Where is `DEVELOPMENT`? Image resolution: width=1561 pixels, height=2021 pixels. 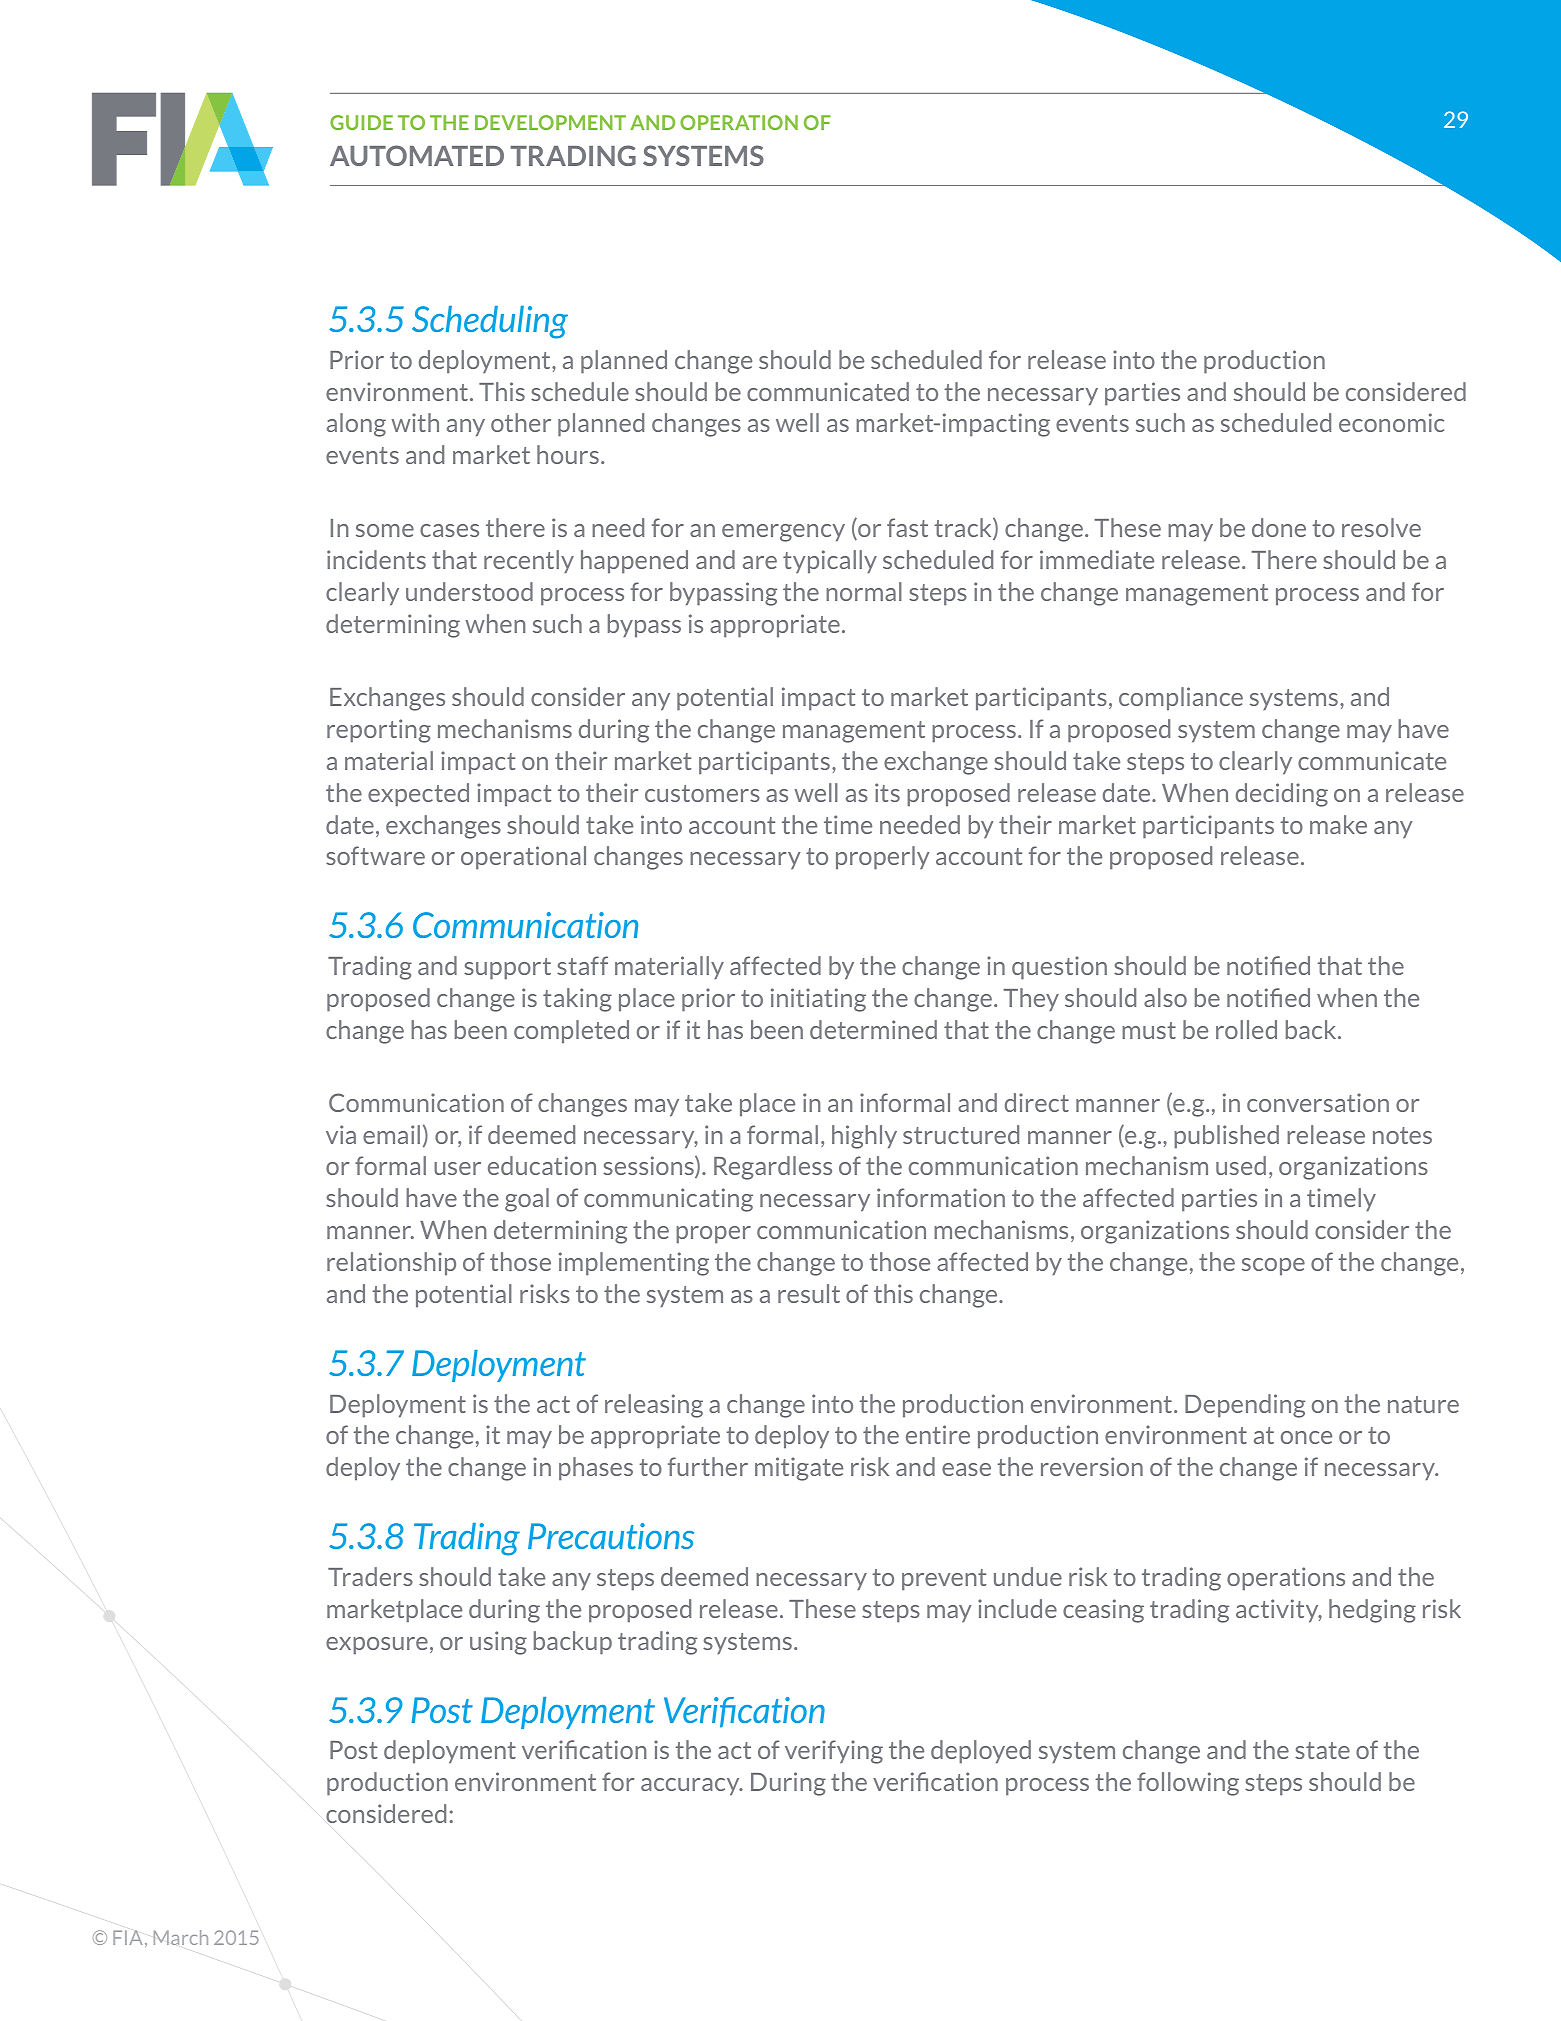
DEVELOPMENT is located at coordinates (550, 122).
